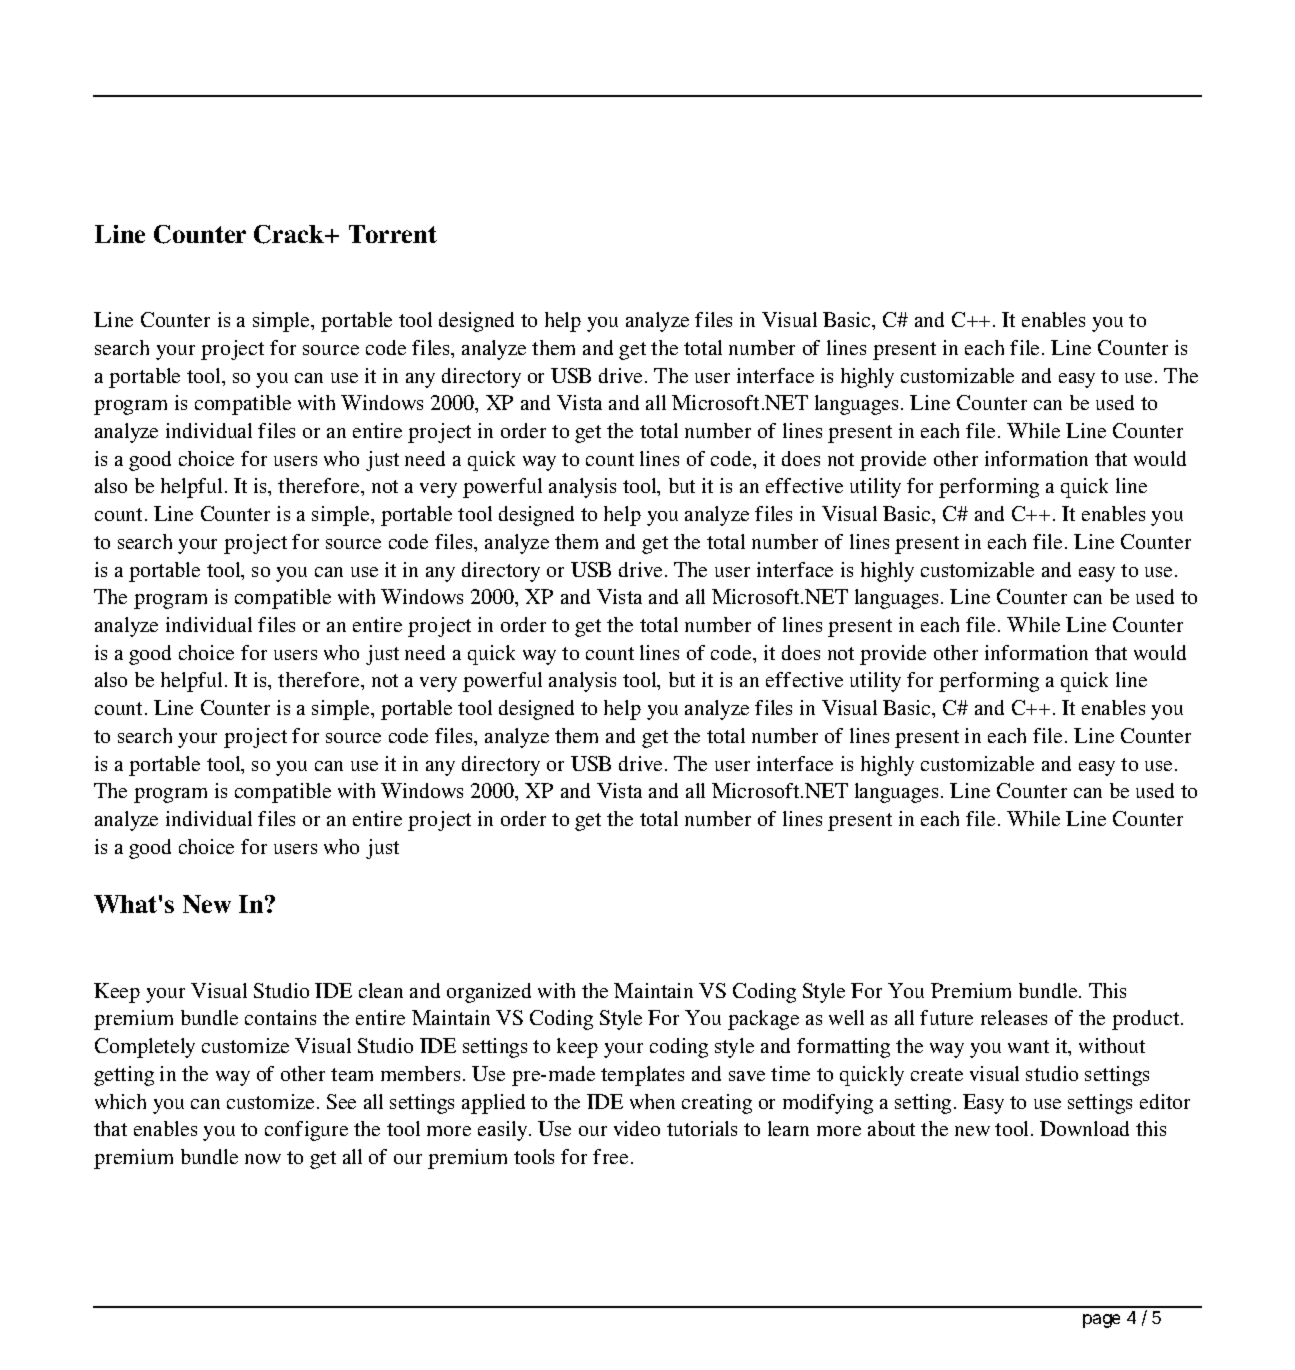 The image size is (1295, 1370). What do you see at coordinates (290, 234) in the screenshot?
I see `Crack` at bounding box center [290, 234].
